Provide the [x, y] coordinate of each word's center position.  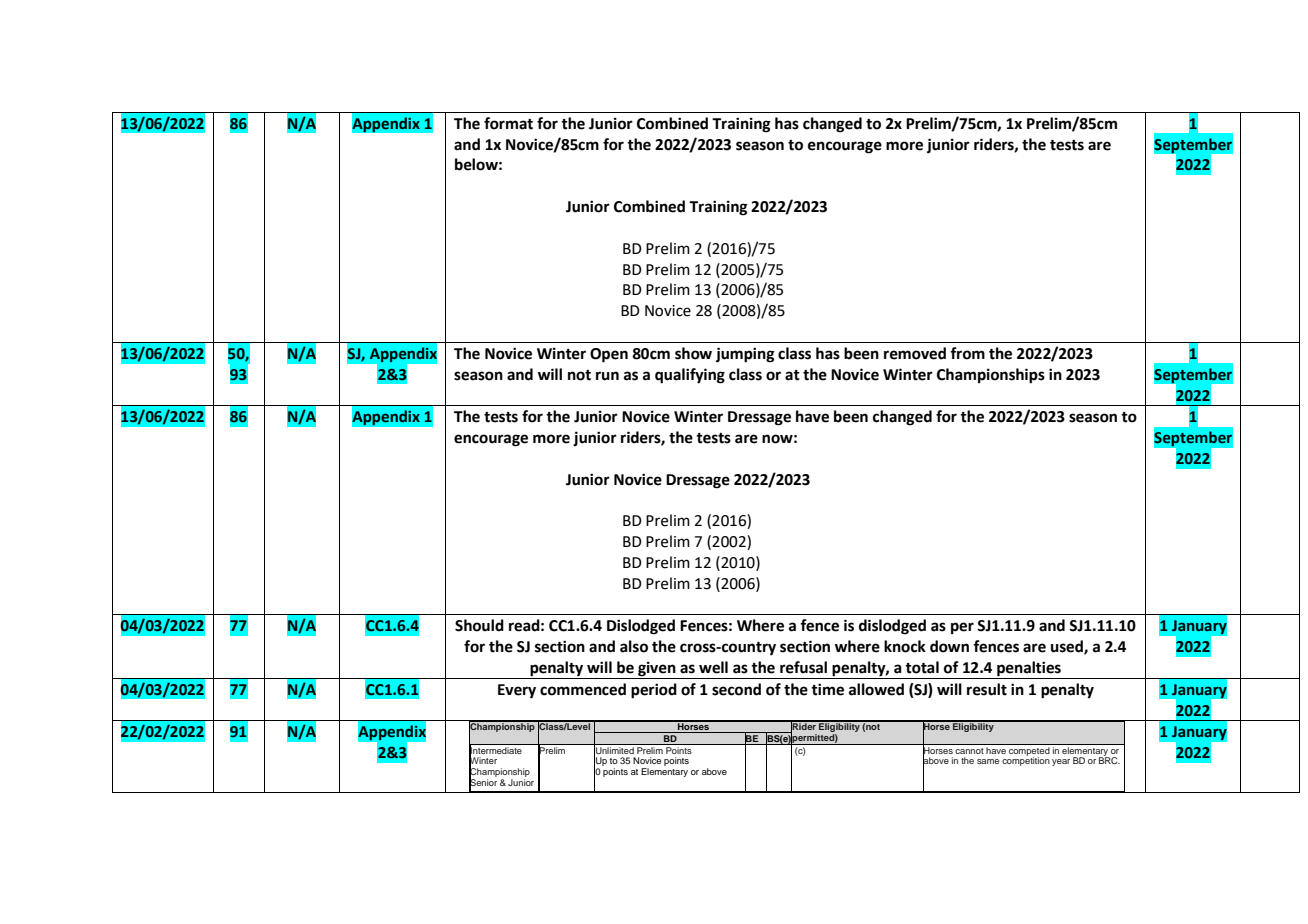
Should [479, 625]
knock [905, 646]
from [967, 353]
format [508, 123]
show [693, 353]
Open [609, 355]
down [949, 646]
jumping [745, 355]
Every [517, 691]
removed [915, 353]
